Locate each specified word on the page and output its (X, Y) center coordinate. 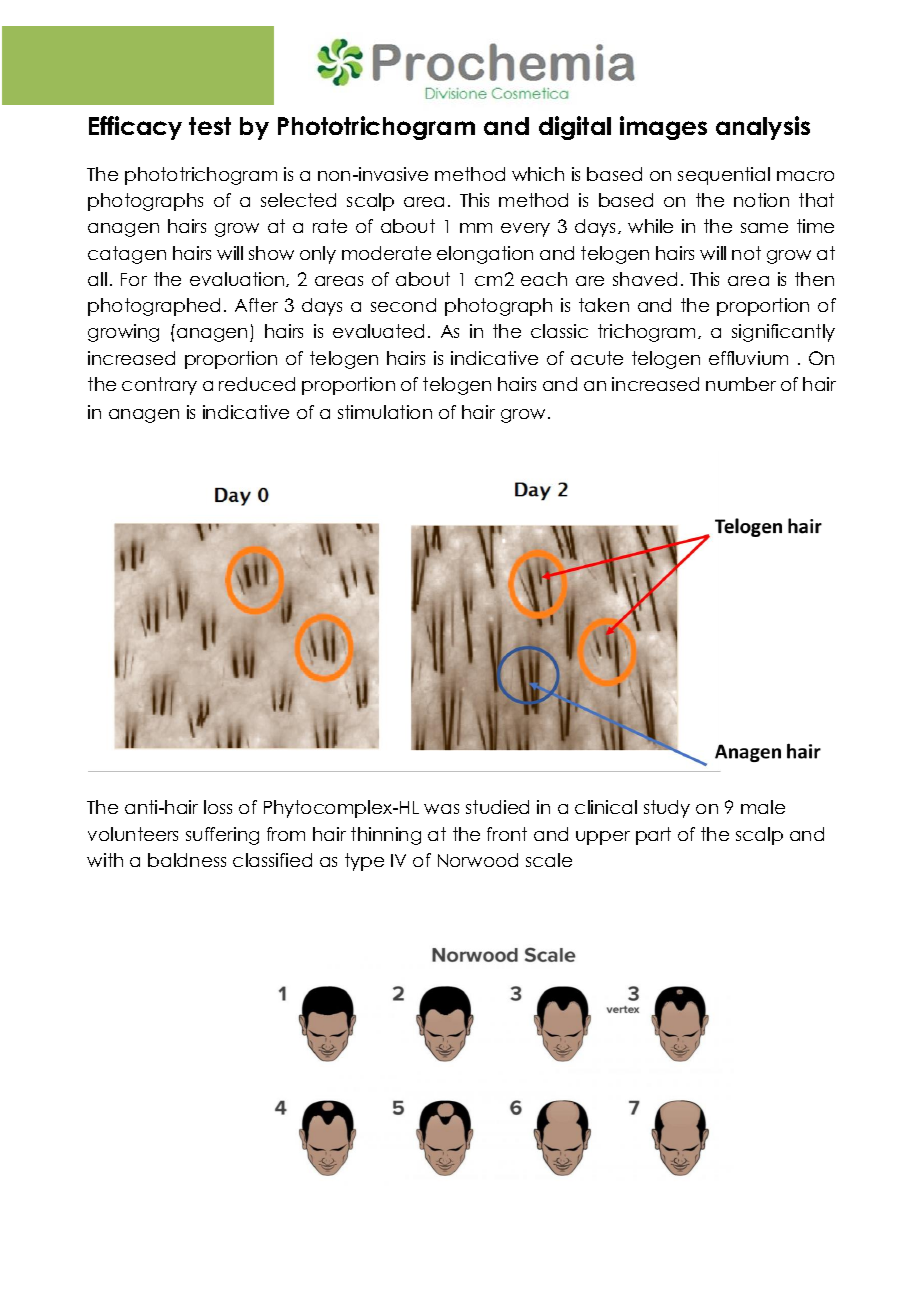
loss (218, 807)
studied (497, 807)
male (763, 807)
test (210, 126)
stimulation (385, 412)
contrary (159, 386)
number (741, 384)
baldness (187, 860)
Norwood (478, 860)
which (538, 174)
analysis (763, 128)
